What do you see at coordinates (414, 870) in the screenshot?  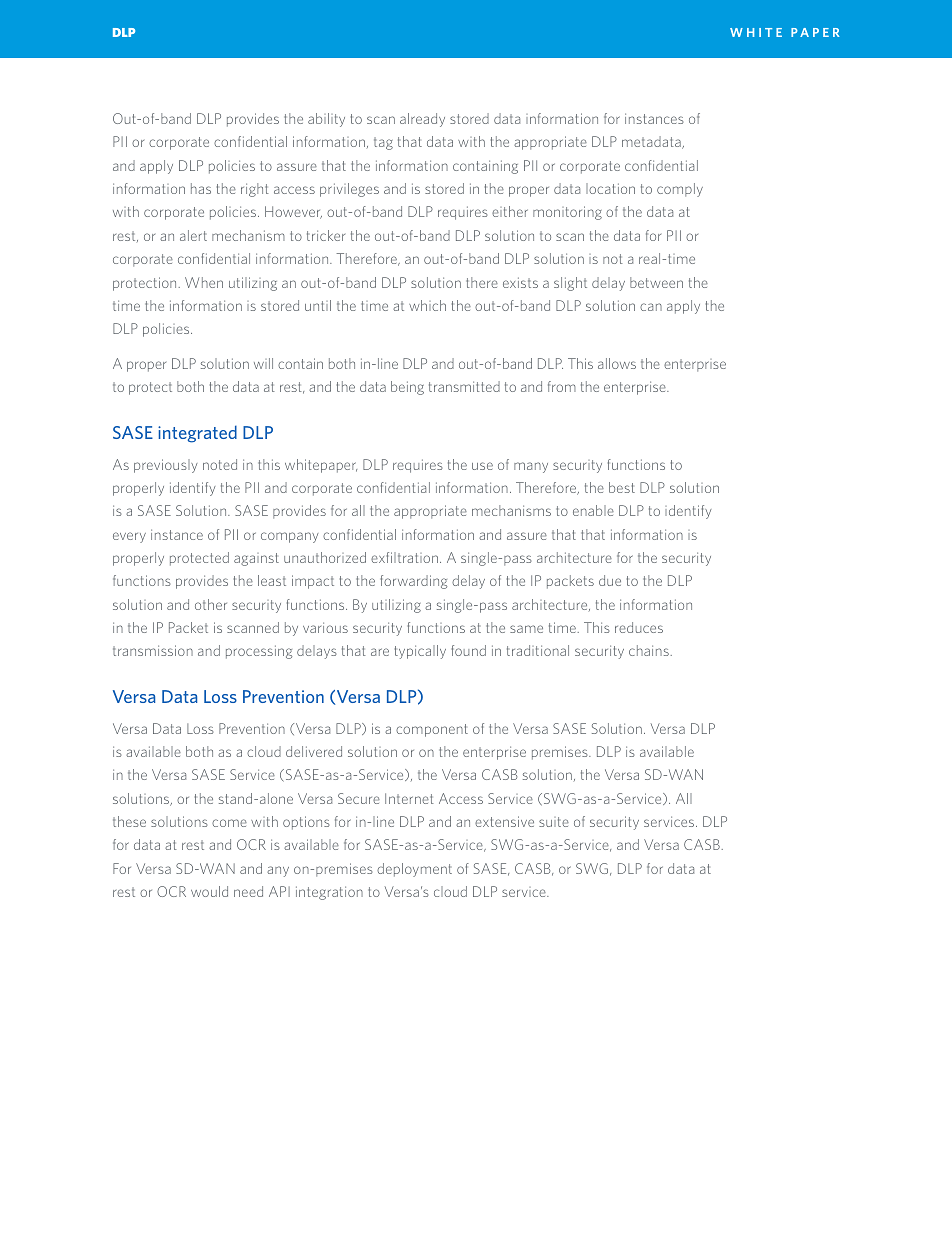 I see `deployment` at bounding box center [414, 870].
